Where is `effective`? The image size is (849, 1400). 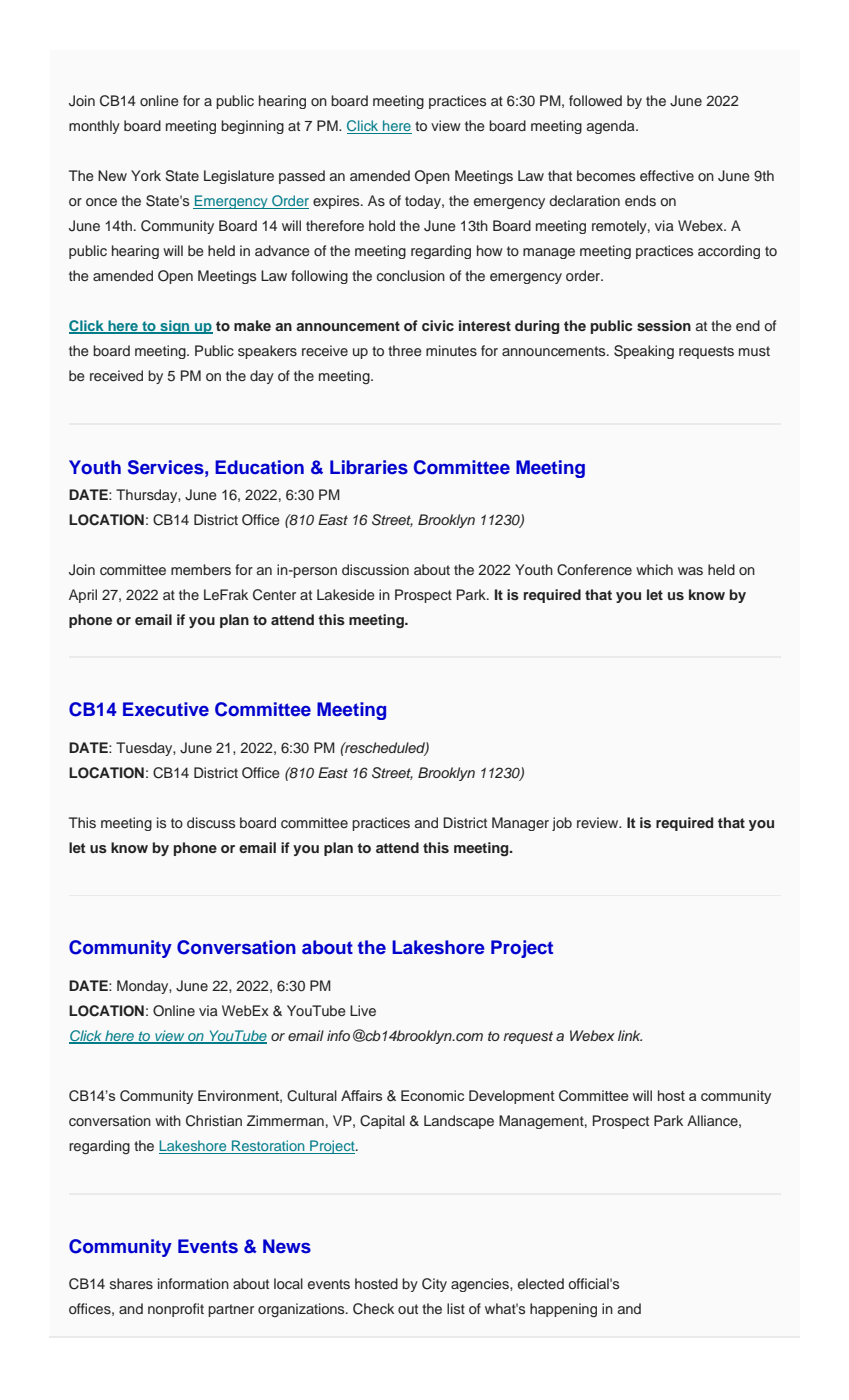
effective is located at coordinates (667, 175).
